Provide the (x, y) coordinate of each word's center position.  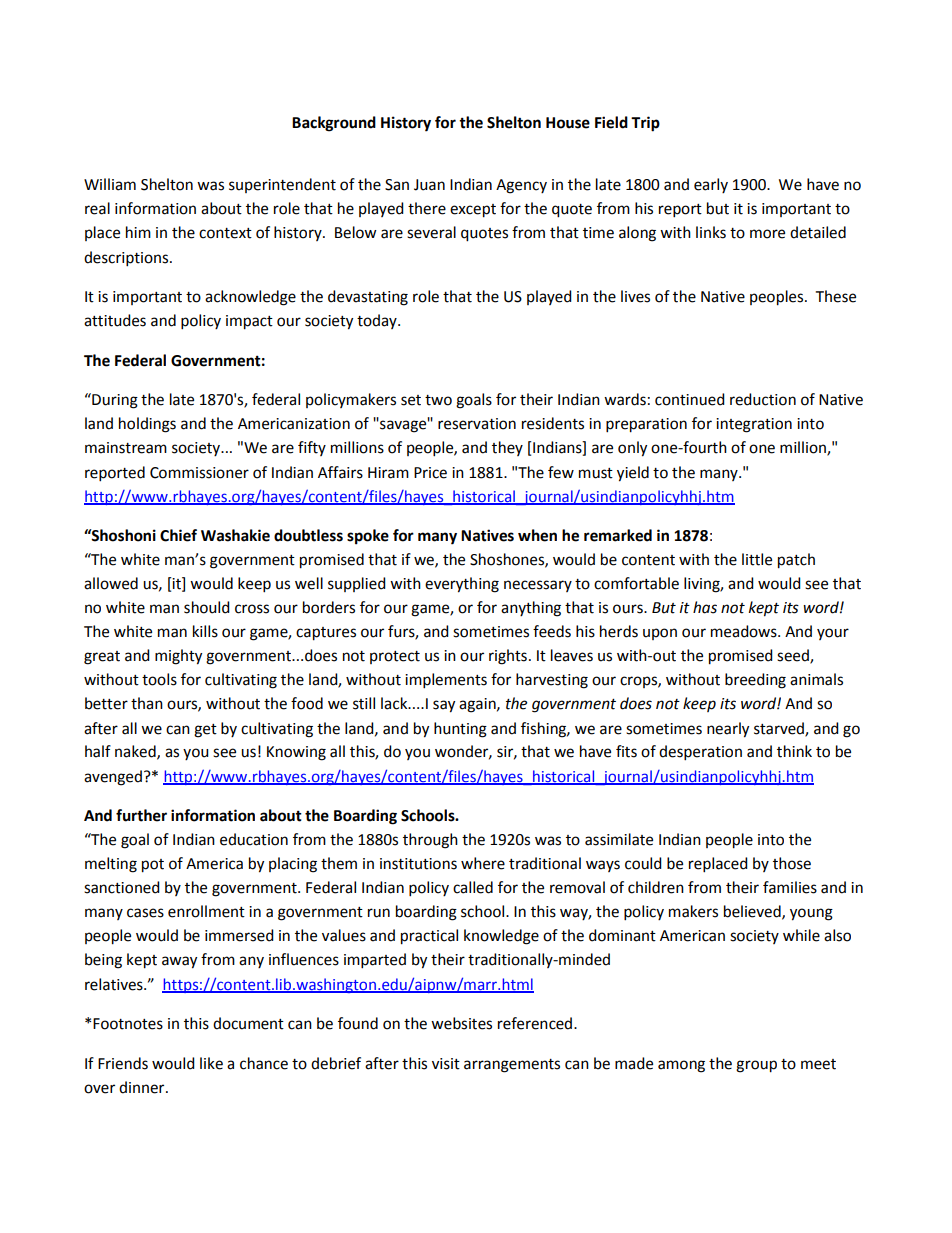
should (207, 607)
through (430, 841)
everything (462, 585)
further (141, 815)
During (114, 401)
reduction (763, 399)
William (110, 184)
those (792, 863)
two (438, 400)
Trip (645, 124)
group (756, 1066)
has (705, 607)
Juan (429, 185)
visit (446, 1064)
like (211, 1063)
